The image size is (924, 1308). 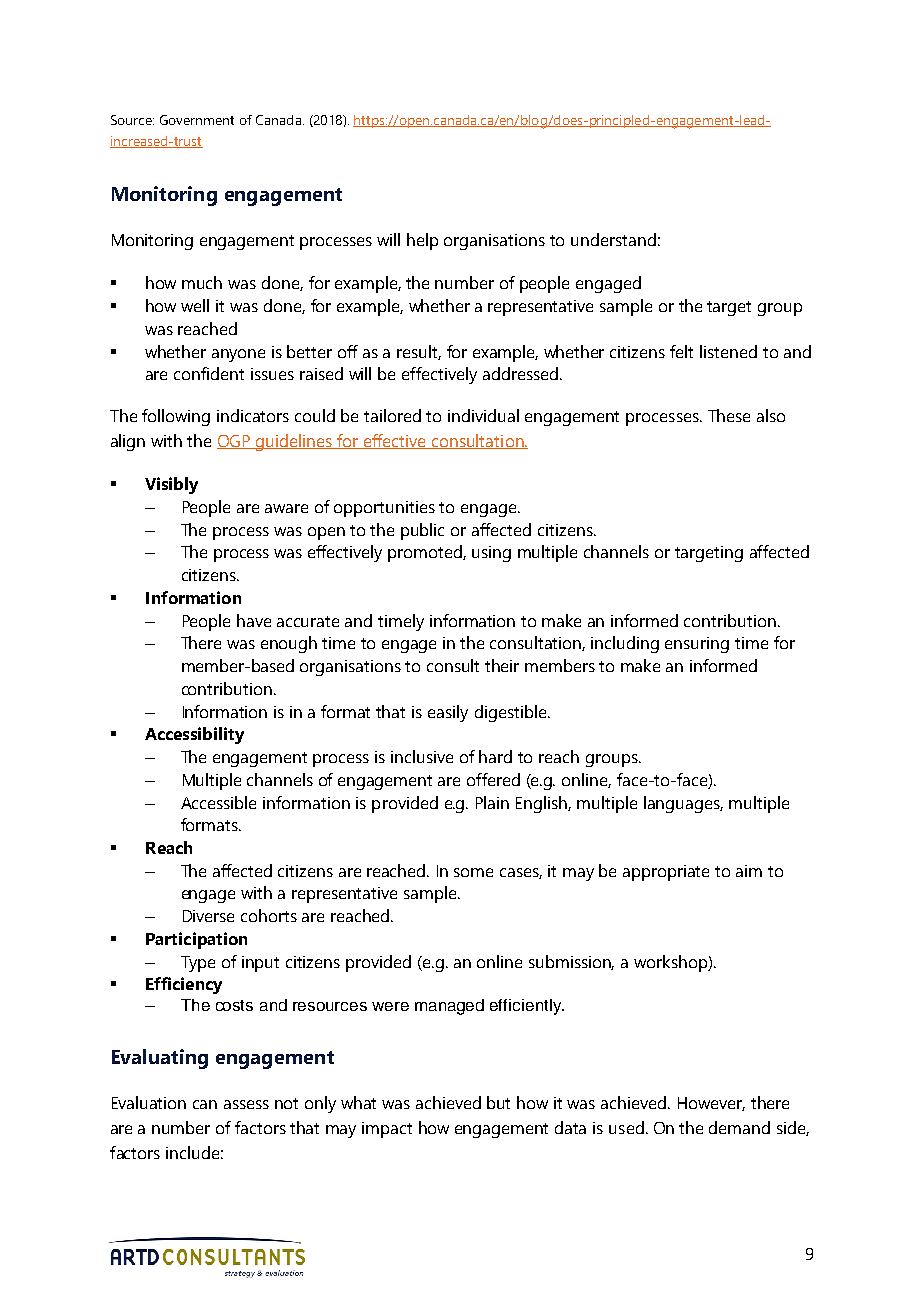 What do you see at coordinates (208, 916) in the page?
I see `Diverse` at bounding box center [208, 916].
